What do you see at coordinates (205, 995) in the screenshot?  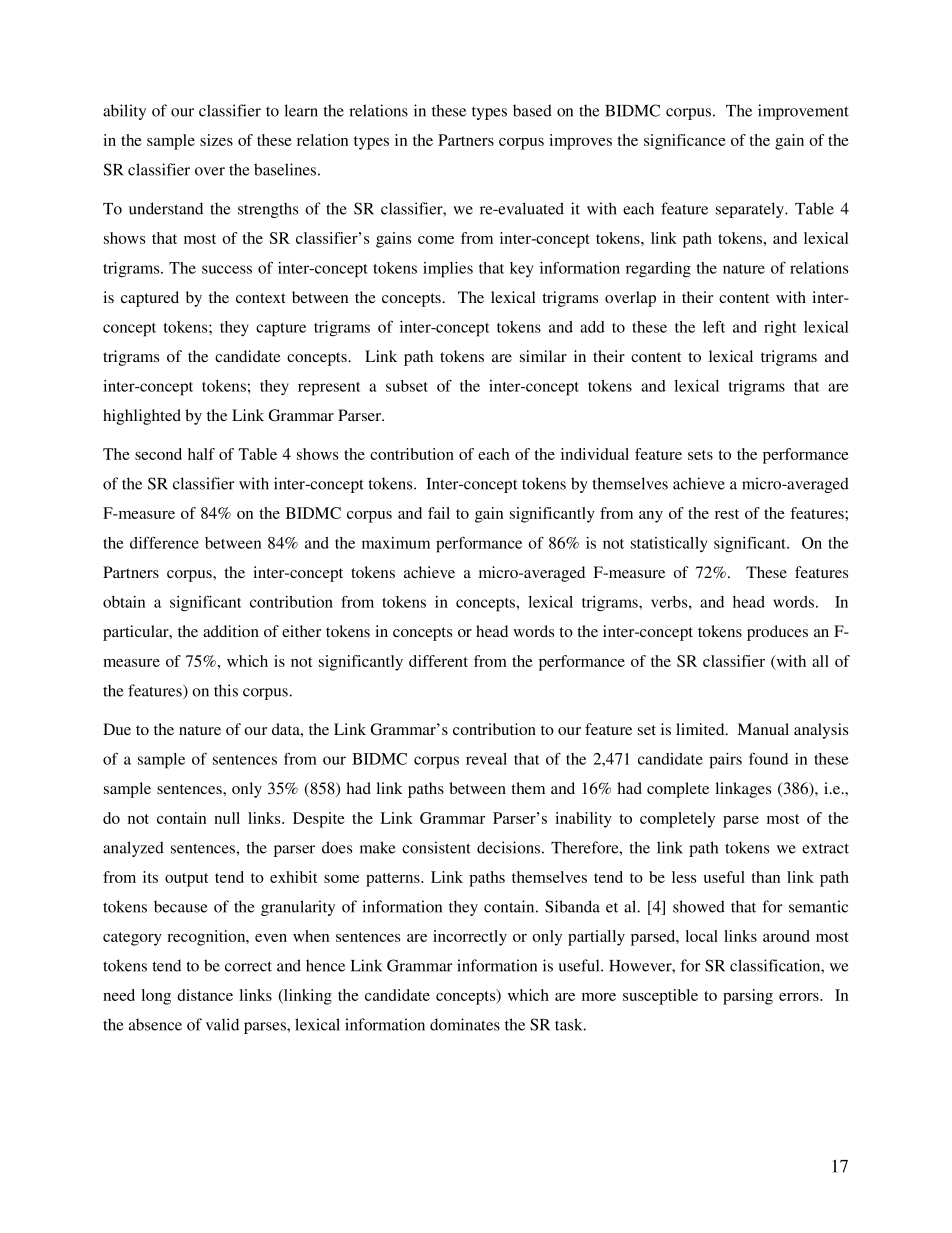 I see `distance` at bounding box center [205, 995].
